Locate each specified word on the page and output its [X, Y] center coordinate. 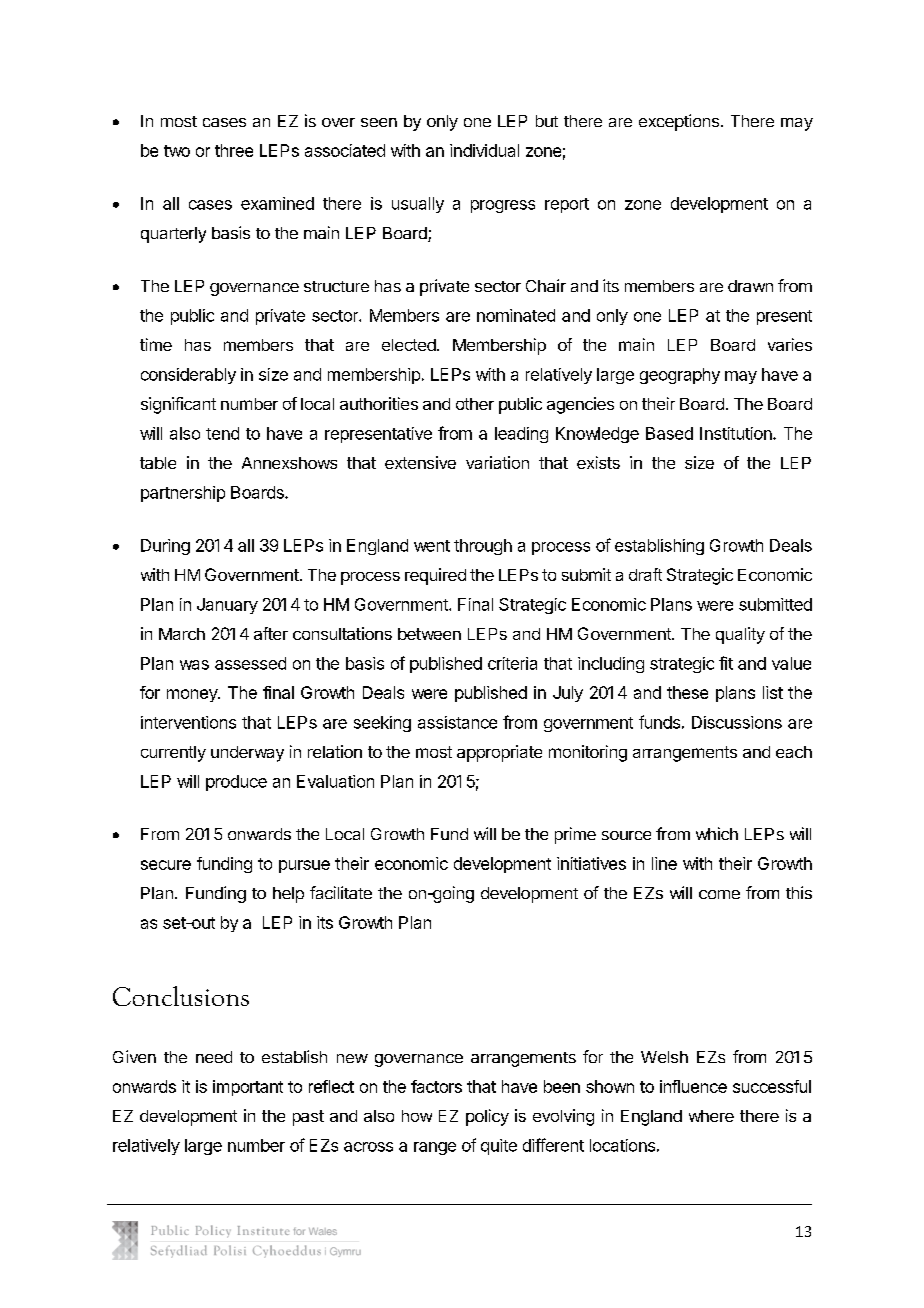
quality [740, 635]
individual [484, 150]
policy [487, 1117]
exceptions [679, 122]
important [248, 1088]
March [182, 634]
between [429, 634]
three [234, 150]
